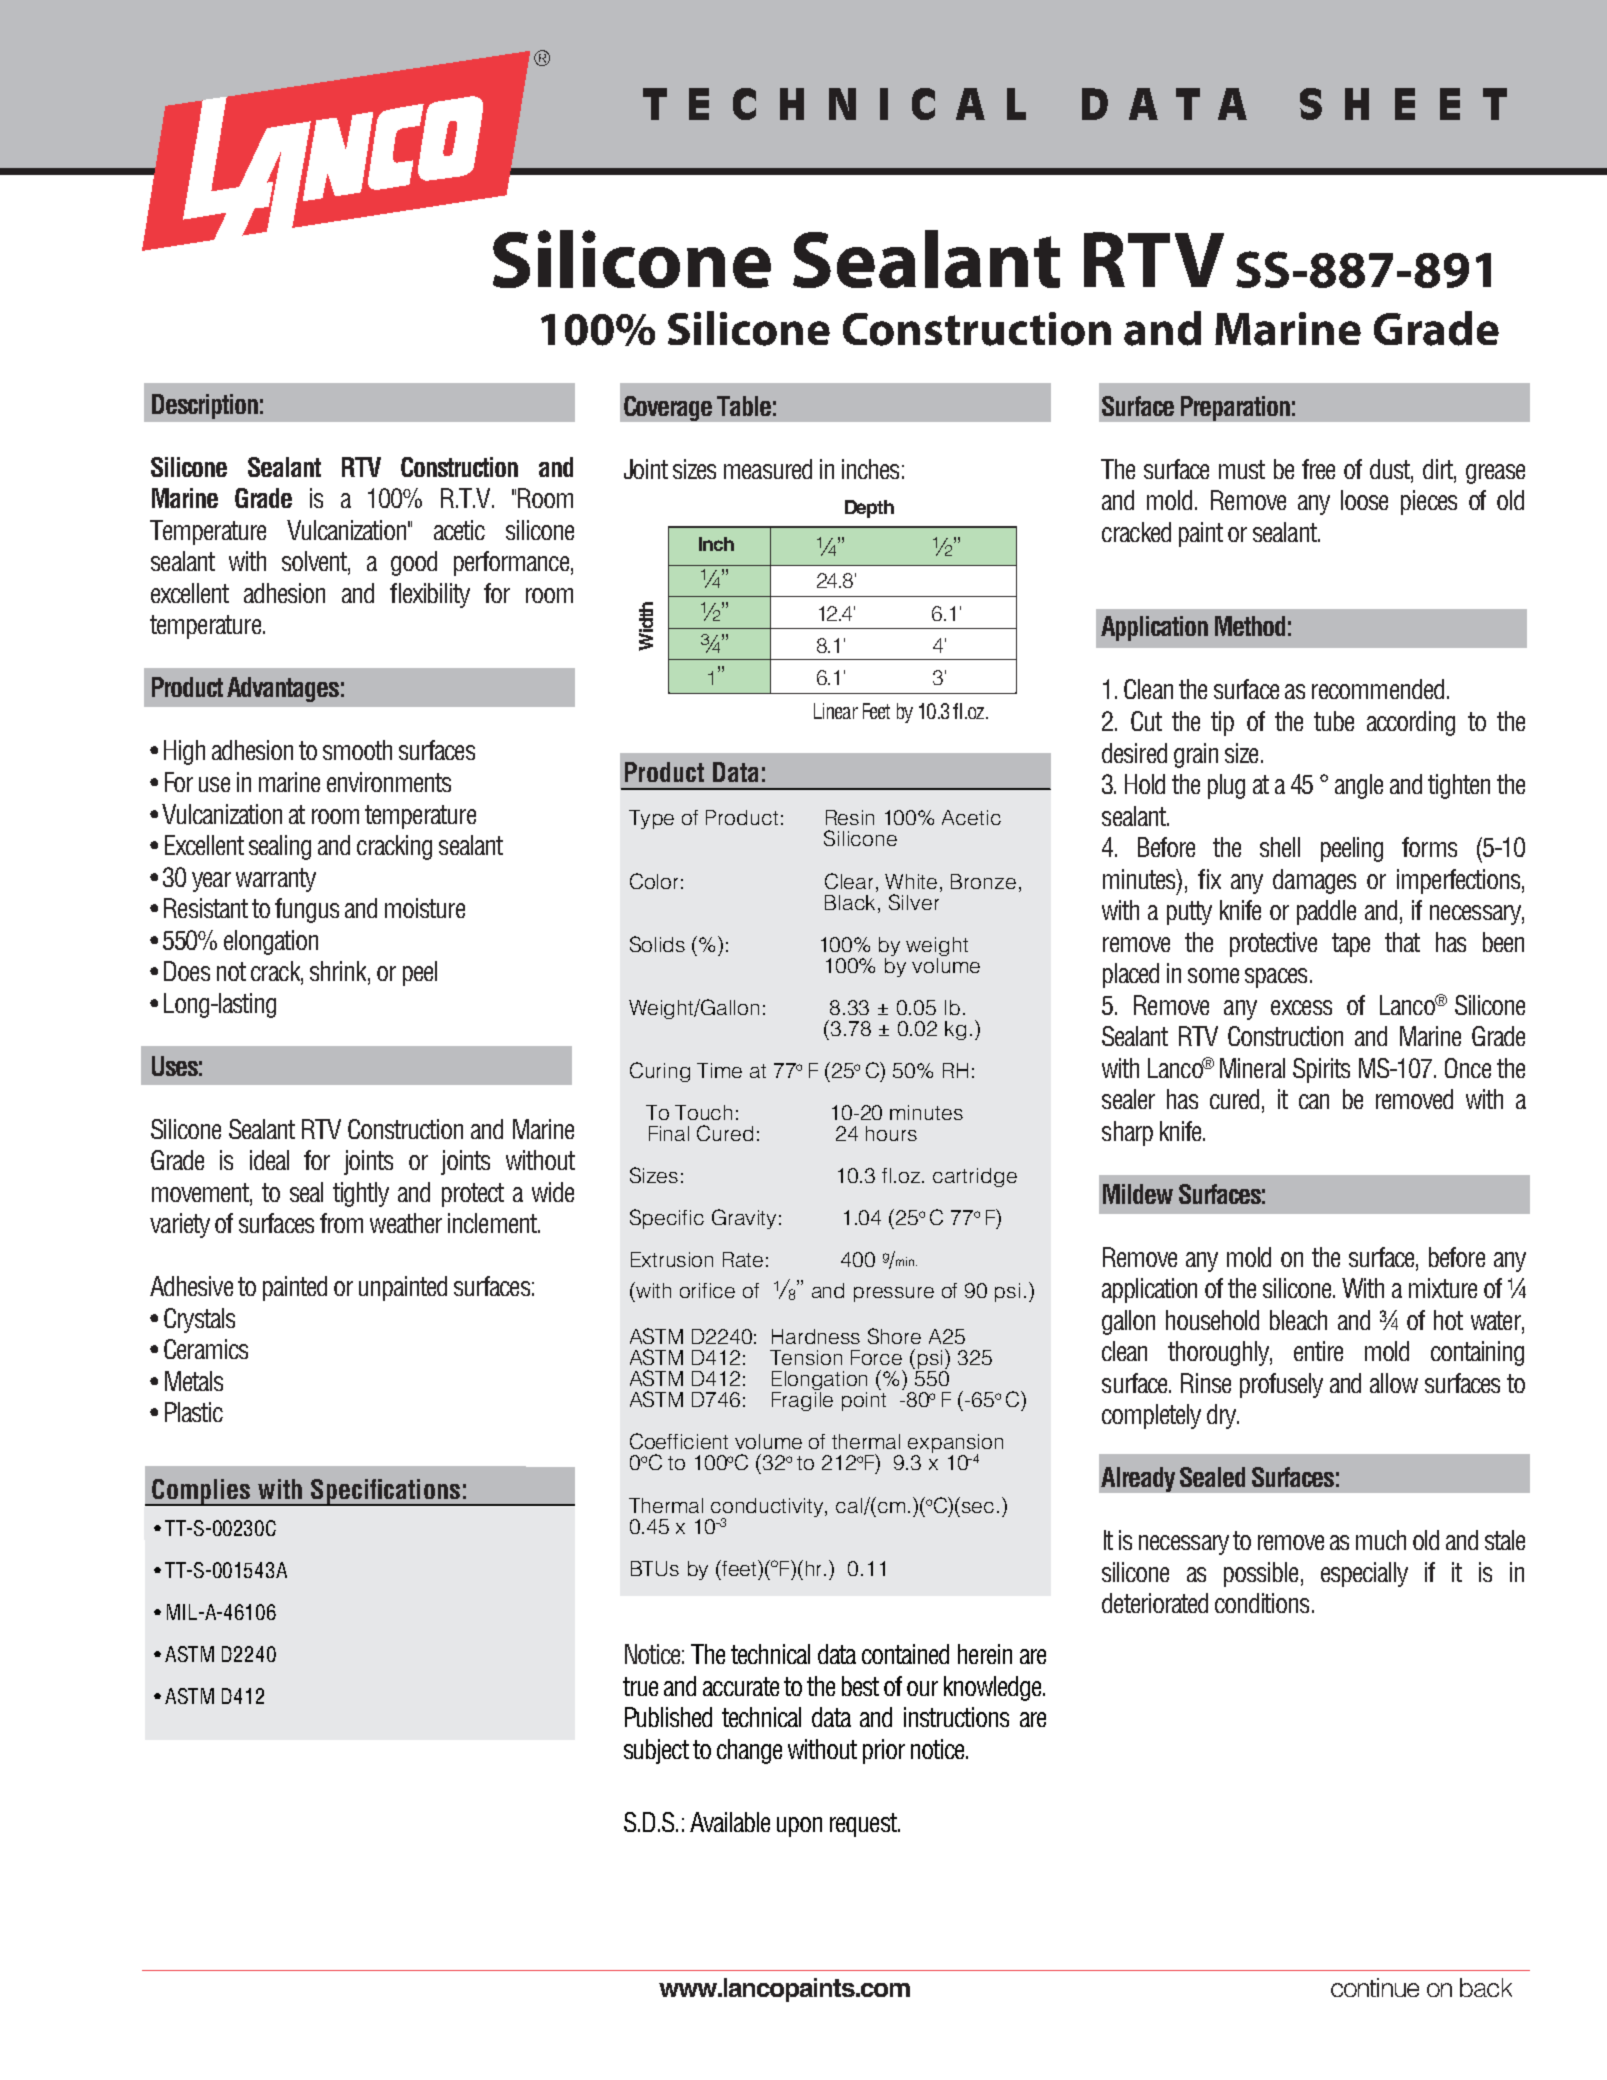 The height and width of the screenshot is (2080, 1607). Describe the element at coordinates (850, 817) in the screenshot. I see `Resin` at that location.
